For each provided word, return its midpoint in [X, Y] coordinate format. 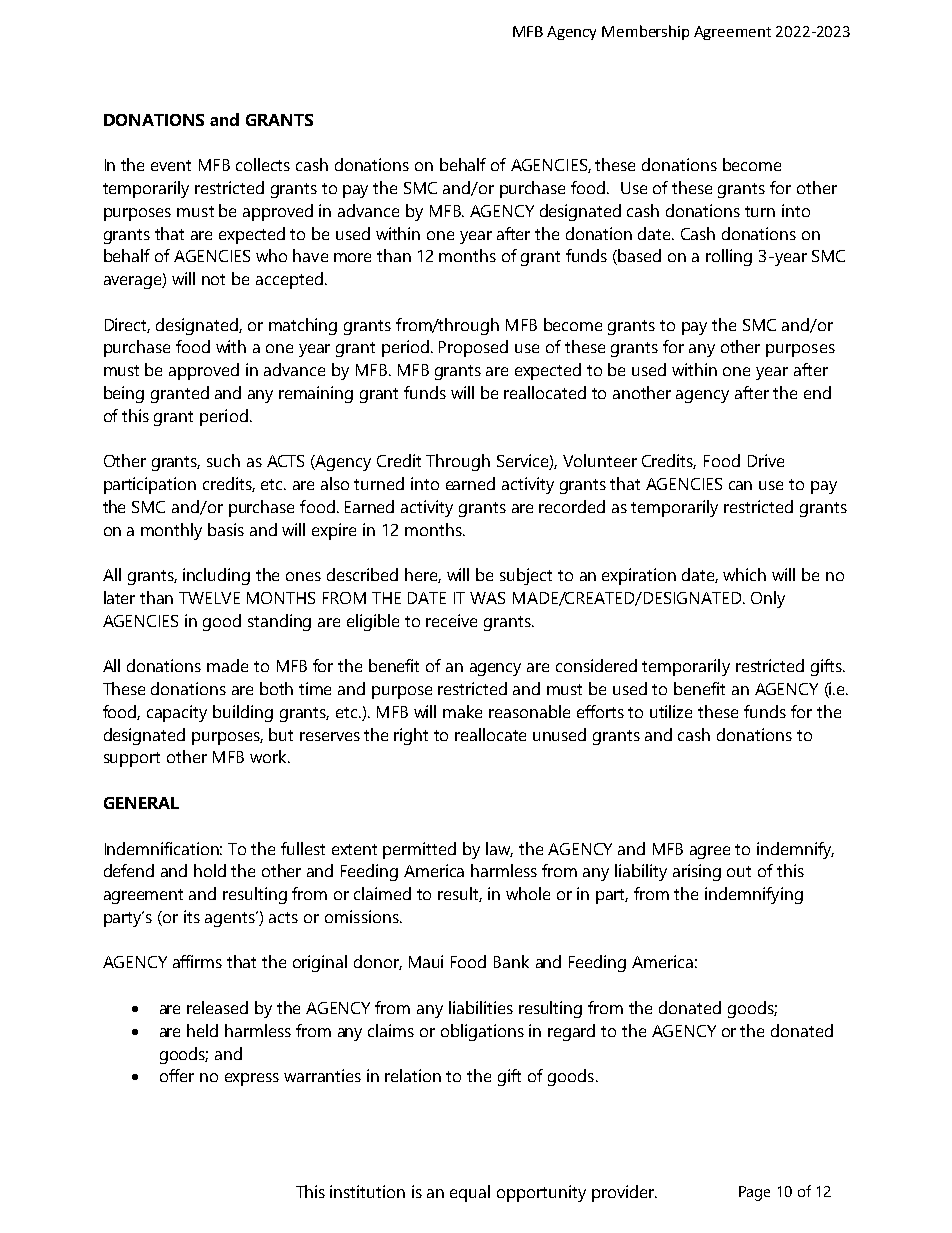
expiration [639, 576]
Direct [127, 325]
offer [177, 1075]
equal [470, 1193]
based [639, 255]
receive [451, 620]
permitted [419, 850]
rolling [729, 257]
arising [697, 872]
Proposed [473, 348]
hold [210, 870]
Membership [645, 32]
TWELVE [209, 598]
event [171, 165]
